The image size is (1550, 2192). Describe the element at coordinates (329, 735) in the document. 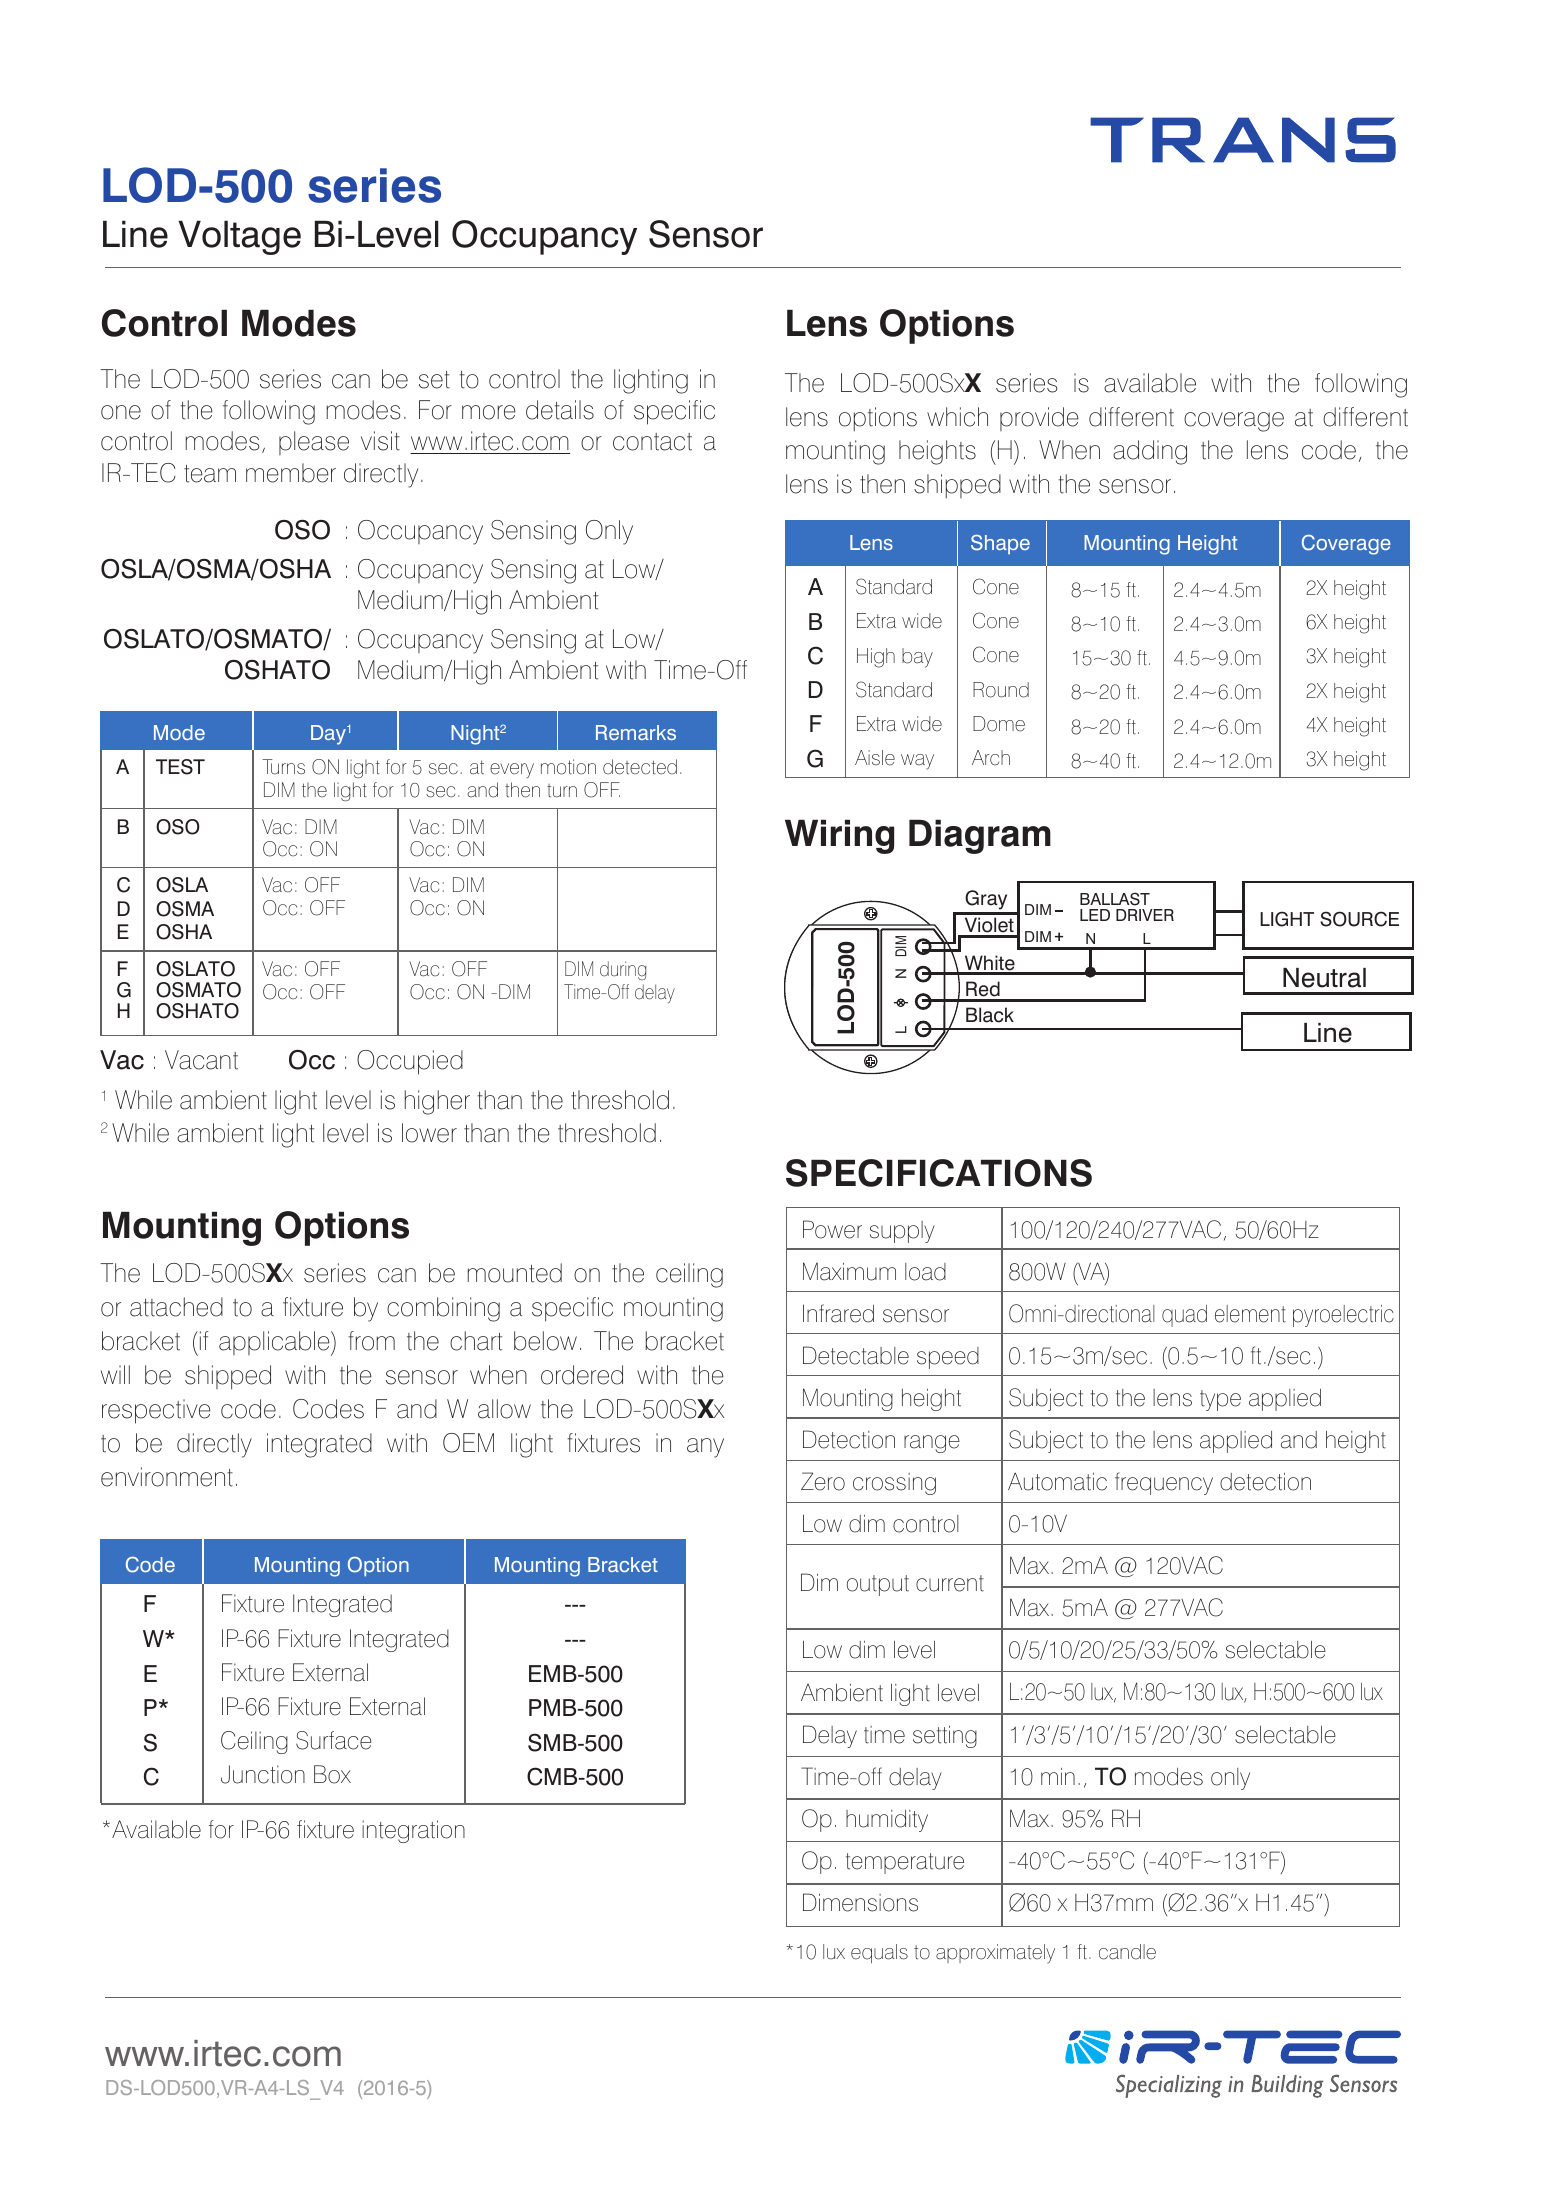

I see `Day` at that location.
